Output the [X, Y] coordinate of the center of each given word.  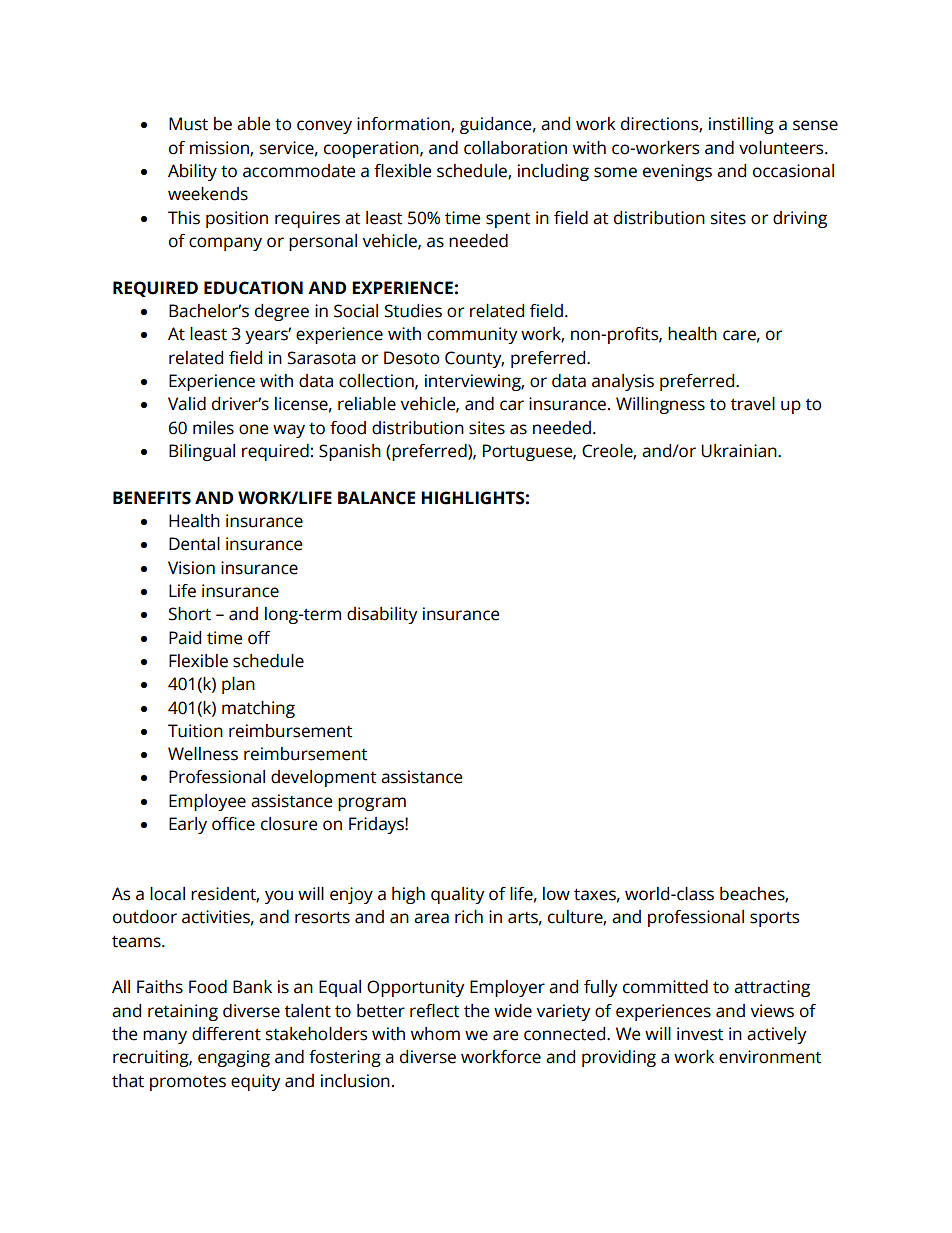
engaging [234, 1058]
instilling [741, 125]
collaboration [515, 148]
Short [190, 614]
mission [220, 148]
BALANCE [376, 498]
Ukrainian [740, 451]
